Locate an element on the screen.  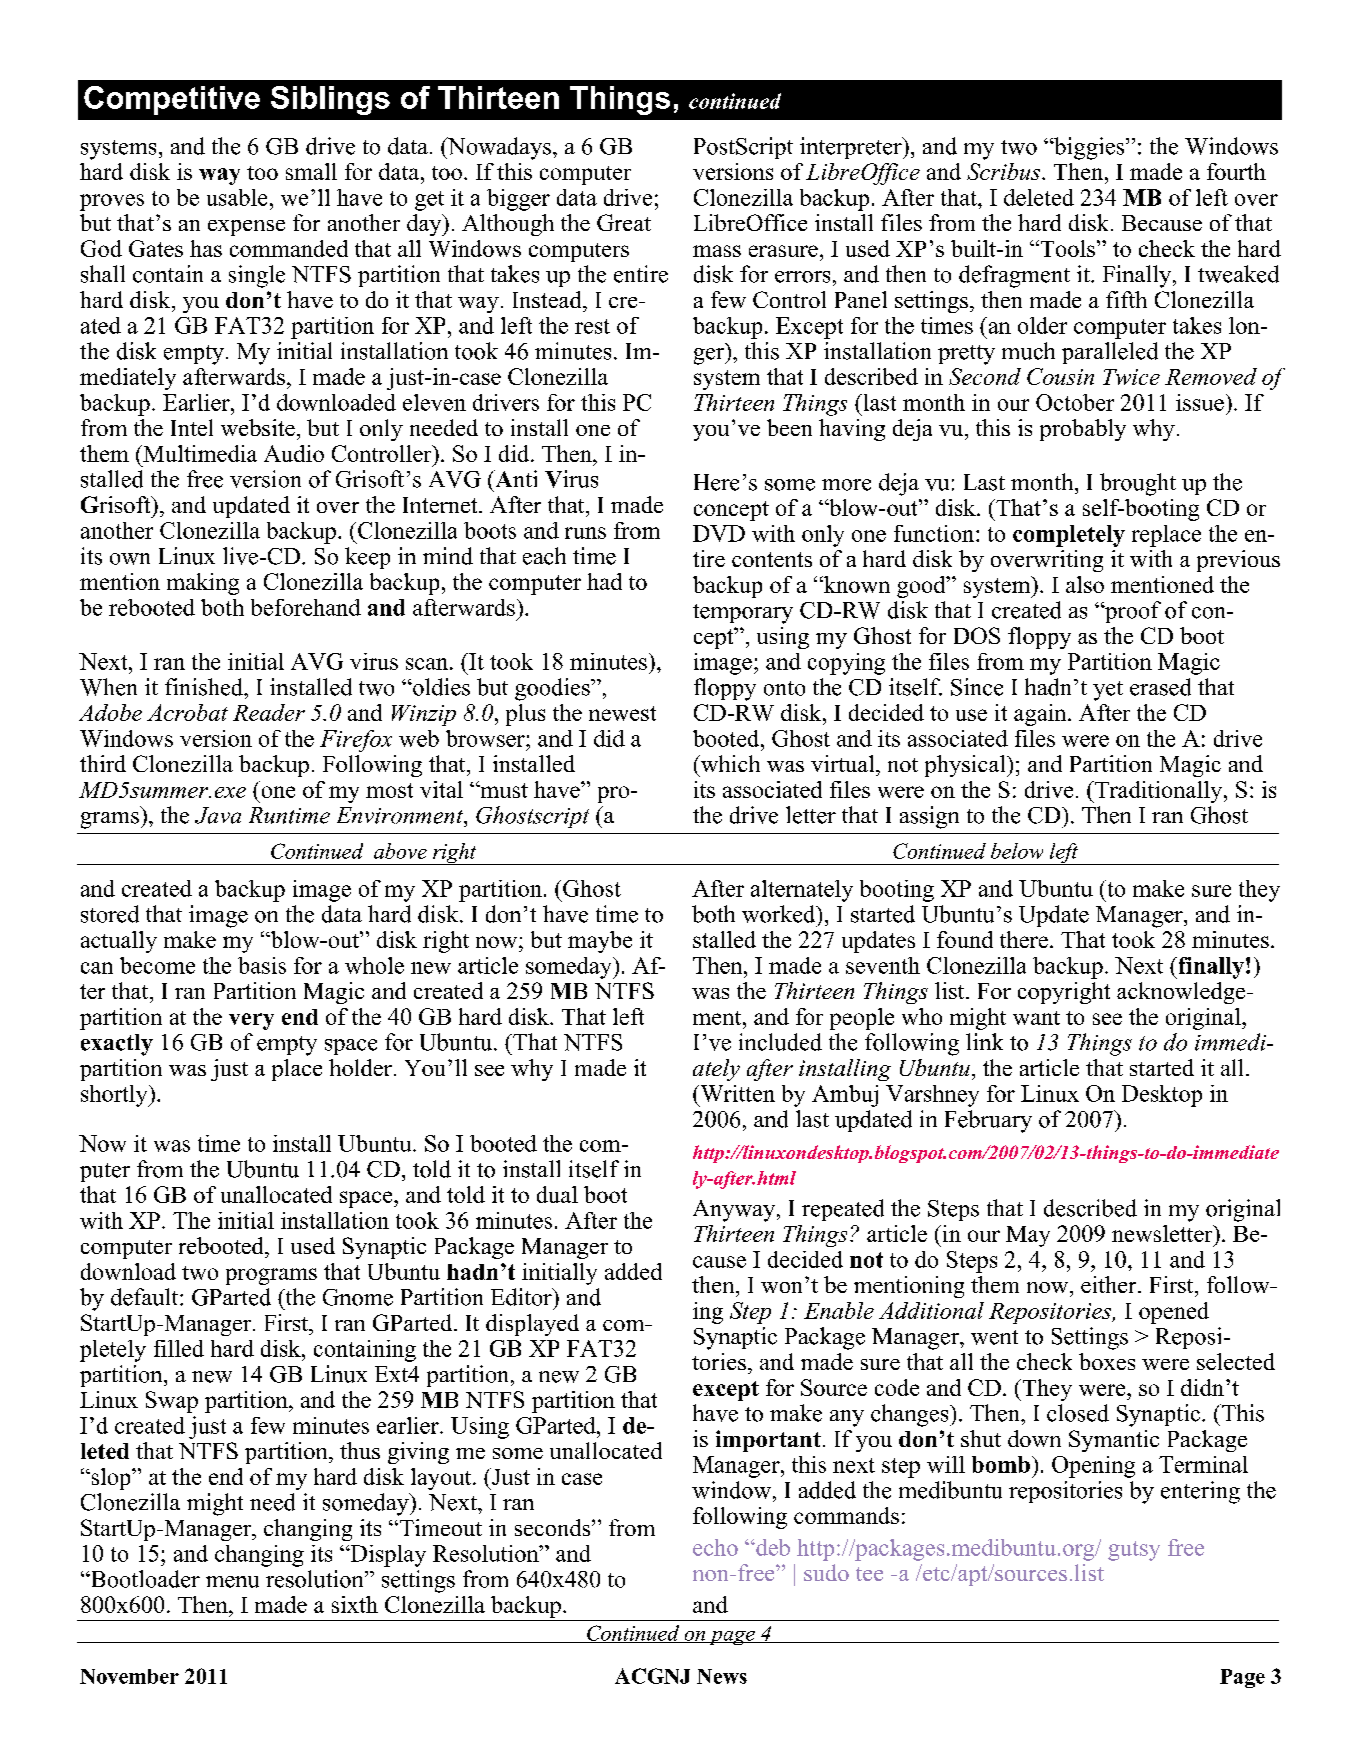
Great is located at coordinates (624, 222).
